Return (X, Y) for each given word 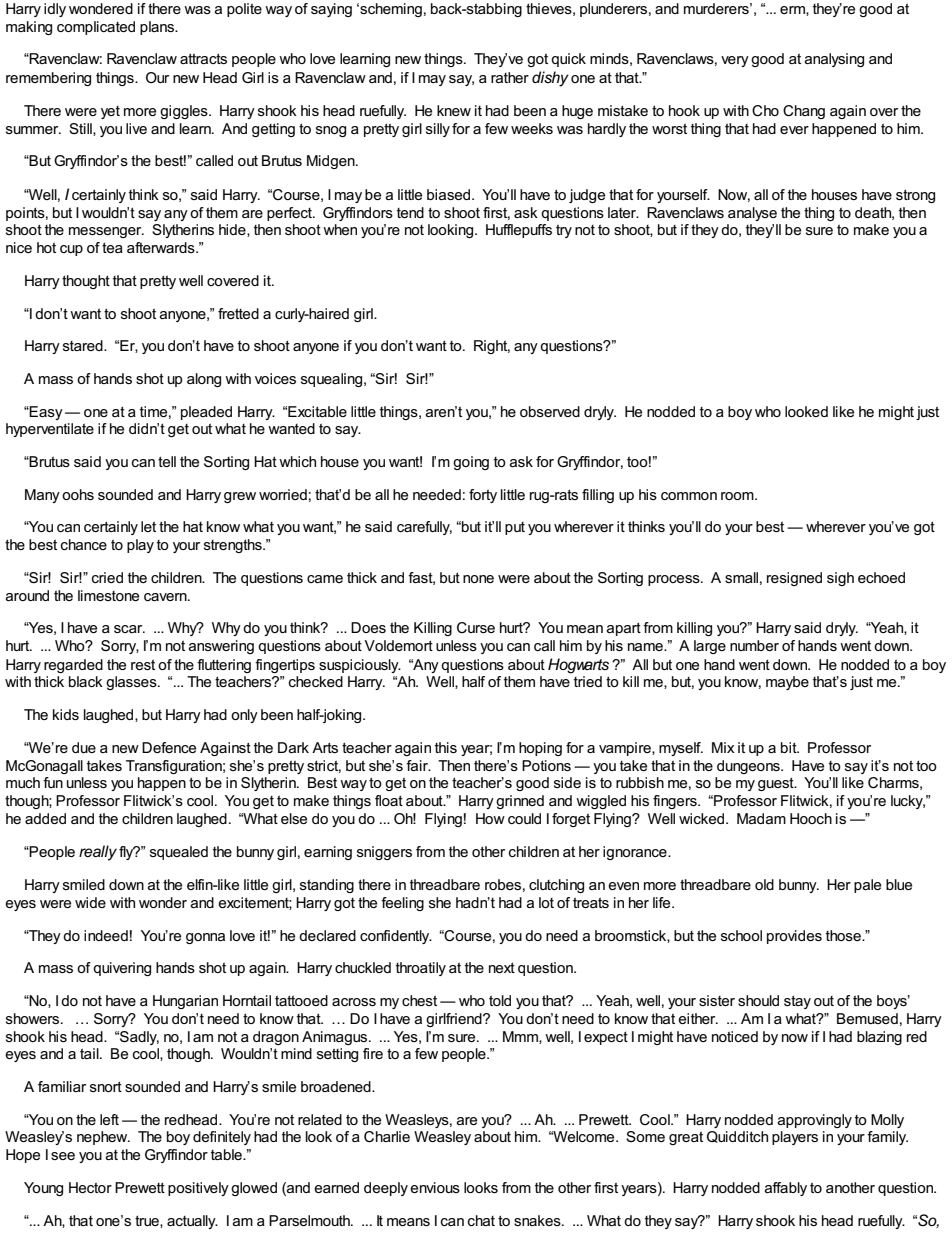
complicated (96, 28)
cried (107, 577)
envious (435, 1187)
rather (510, 77)
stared (84, 345)
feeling (402, 904)
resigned (794, 579)
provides (794, 937)
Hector (90, 1187)
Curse (476, 627)
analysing (834, 60)
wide (90, 902)
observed (550, 411)
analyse (752, 214)
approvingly (815, 1121)
